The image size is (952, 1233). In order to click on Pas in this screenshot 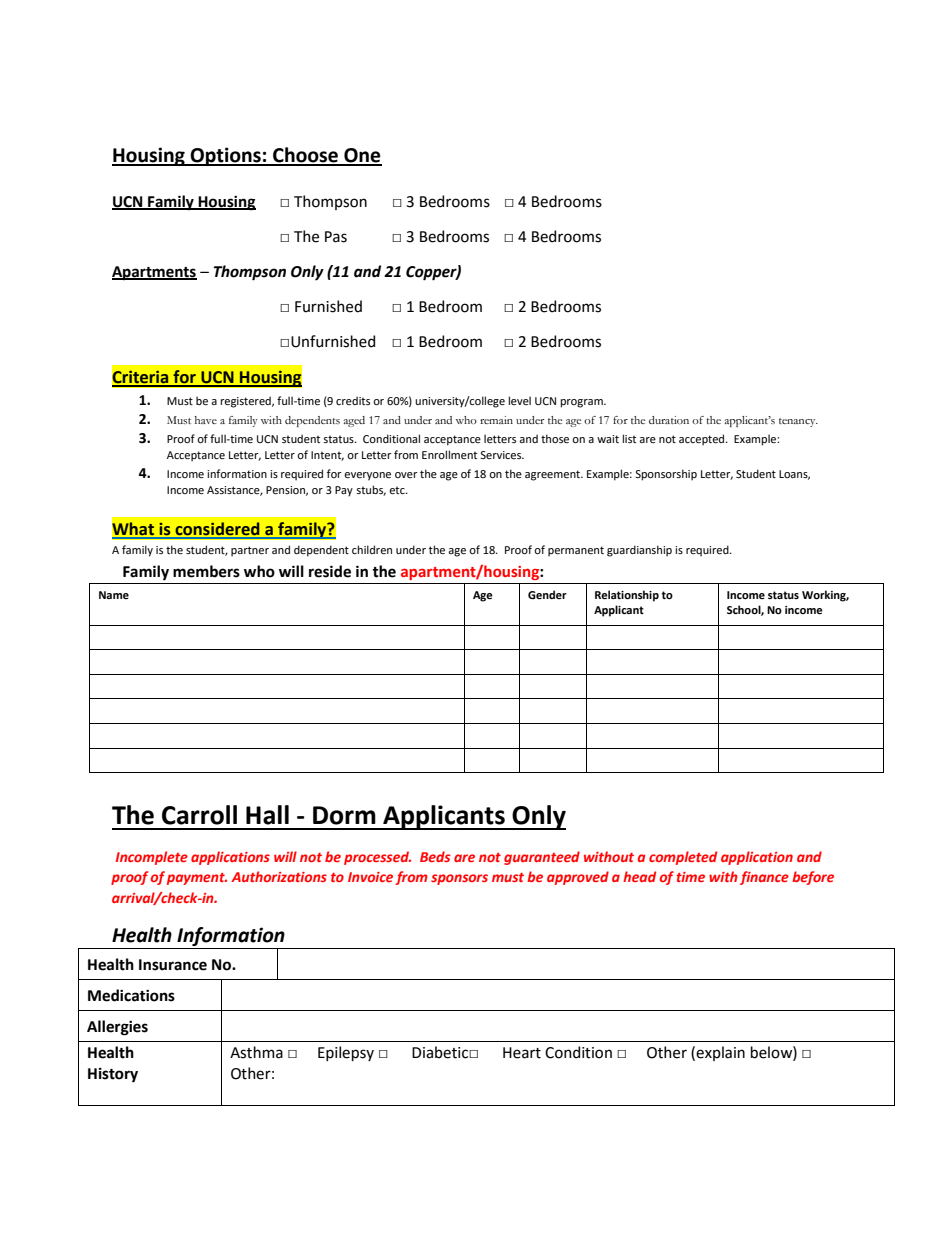, I will do `click(336, 237)`.
